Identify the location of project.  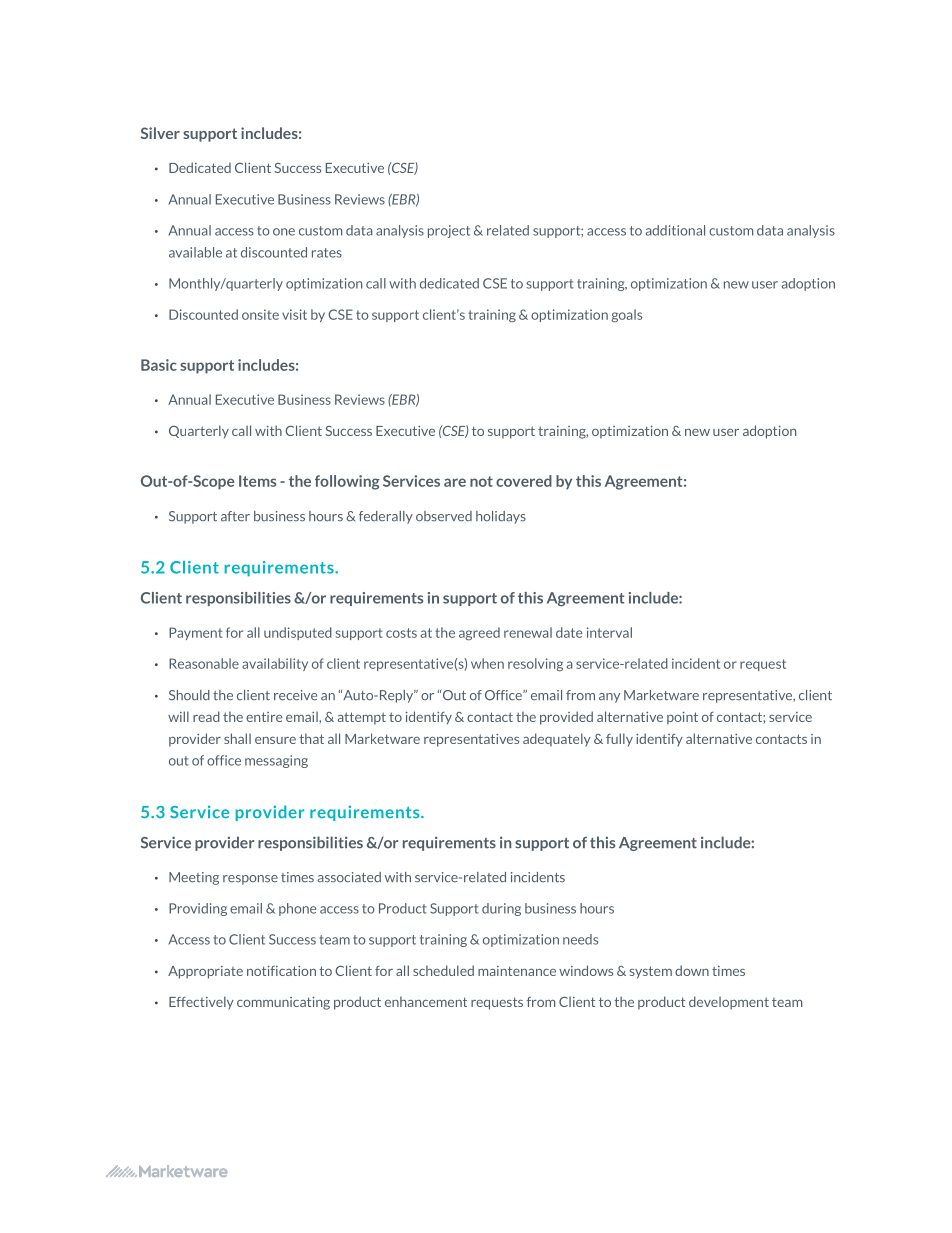
(449, 231).
